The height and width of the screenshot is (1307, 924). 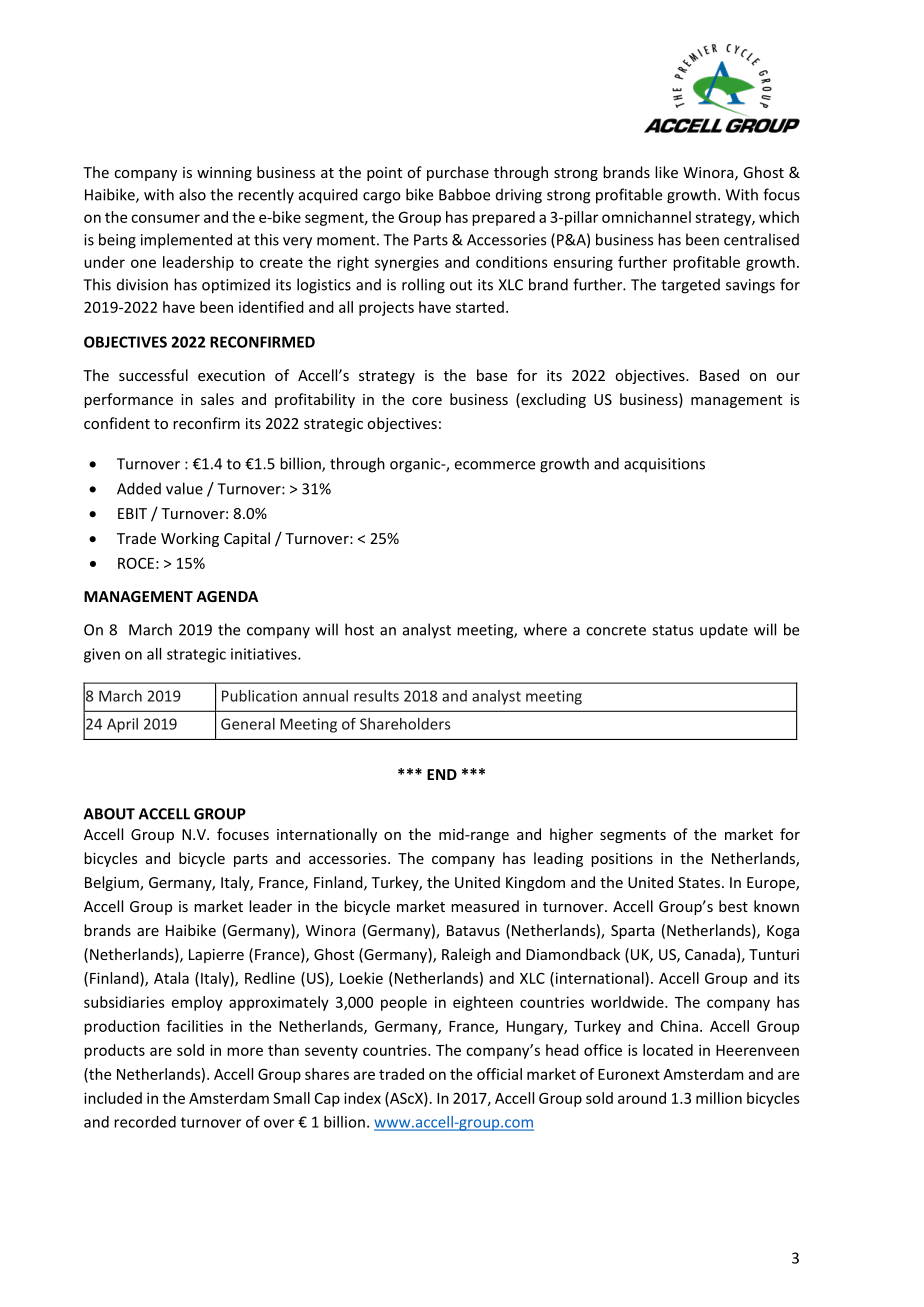 What do you see at coordinates (664, 465) in the screenshot?
I see `acquisitions` at bounding box center [664, 465].
